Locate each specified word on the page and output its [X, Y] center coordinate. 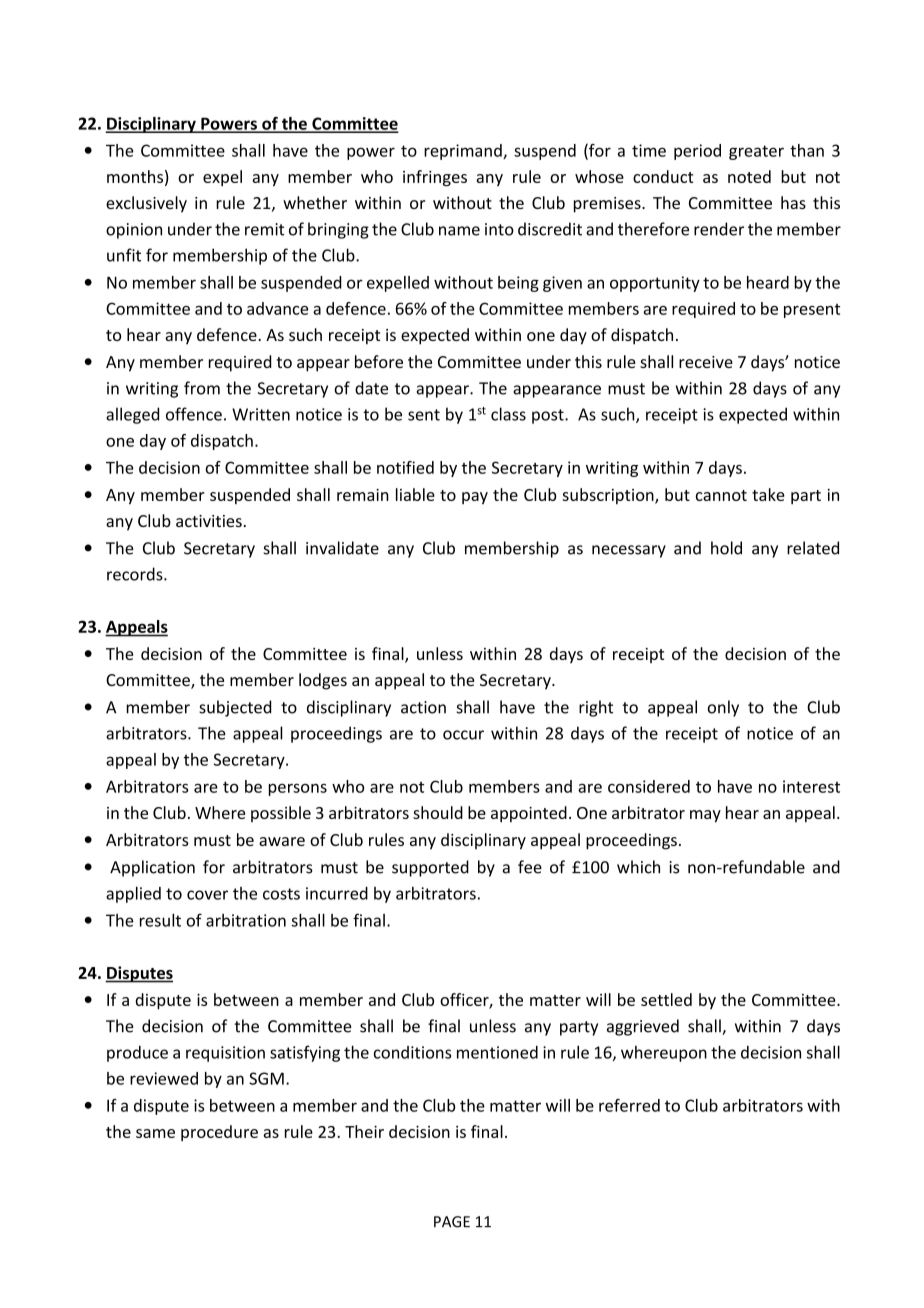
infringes [435, 178]
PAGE [452, 1222]
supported [430, 868]
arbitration [246, 920]
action [423, 707]
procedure [219, 1133]
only [723, 708]
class [508, 414]
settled [666, 999]
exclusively [146, 204]
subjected [235, 708]
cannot [721, 495]
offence [194, 414]
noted [749, 176]
